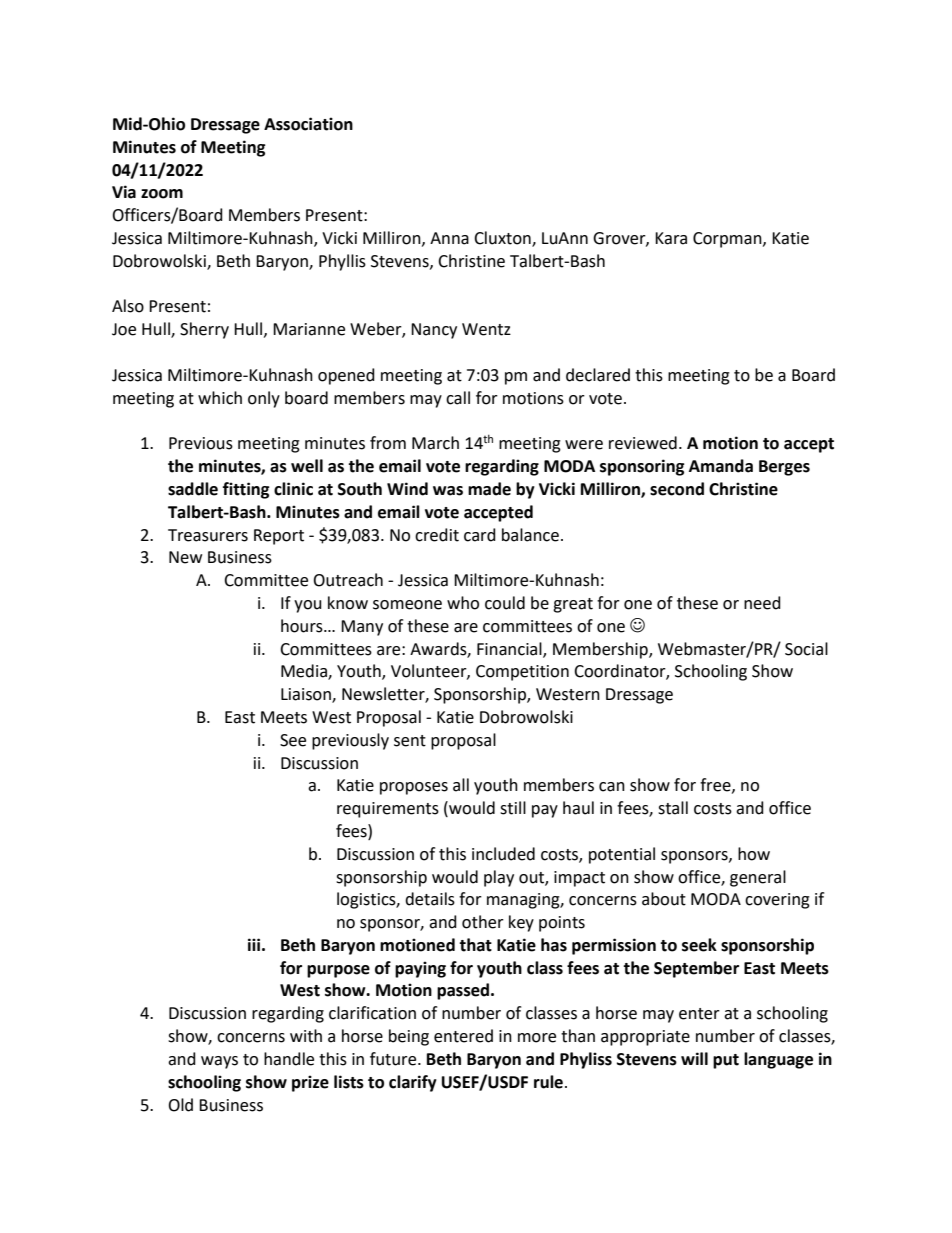 The image size is (952, 1233). Describe the element at coordinates (413, 1083) in the screenshot. I see `clarify` at that location.
